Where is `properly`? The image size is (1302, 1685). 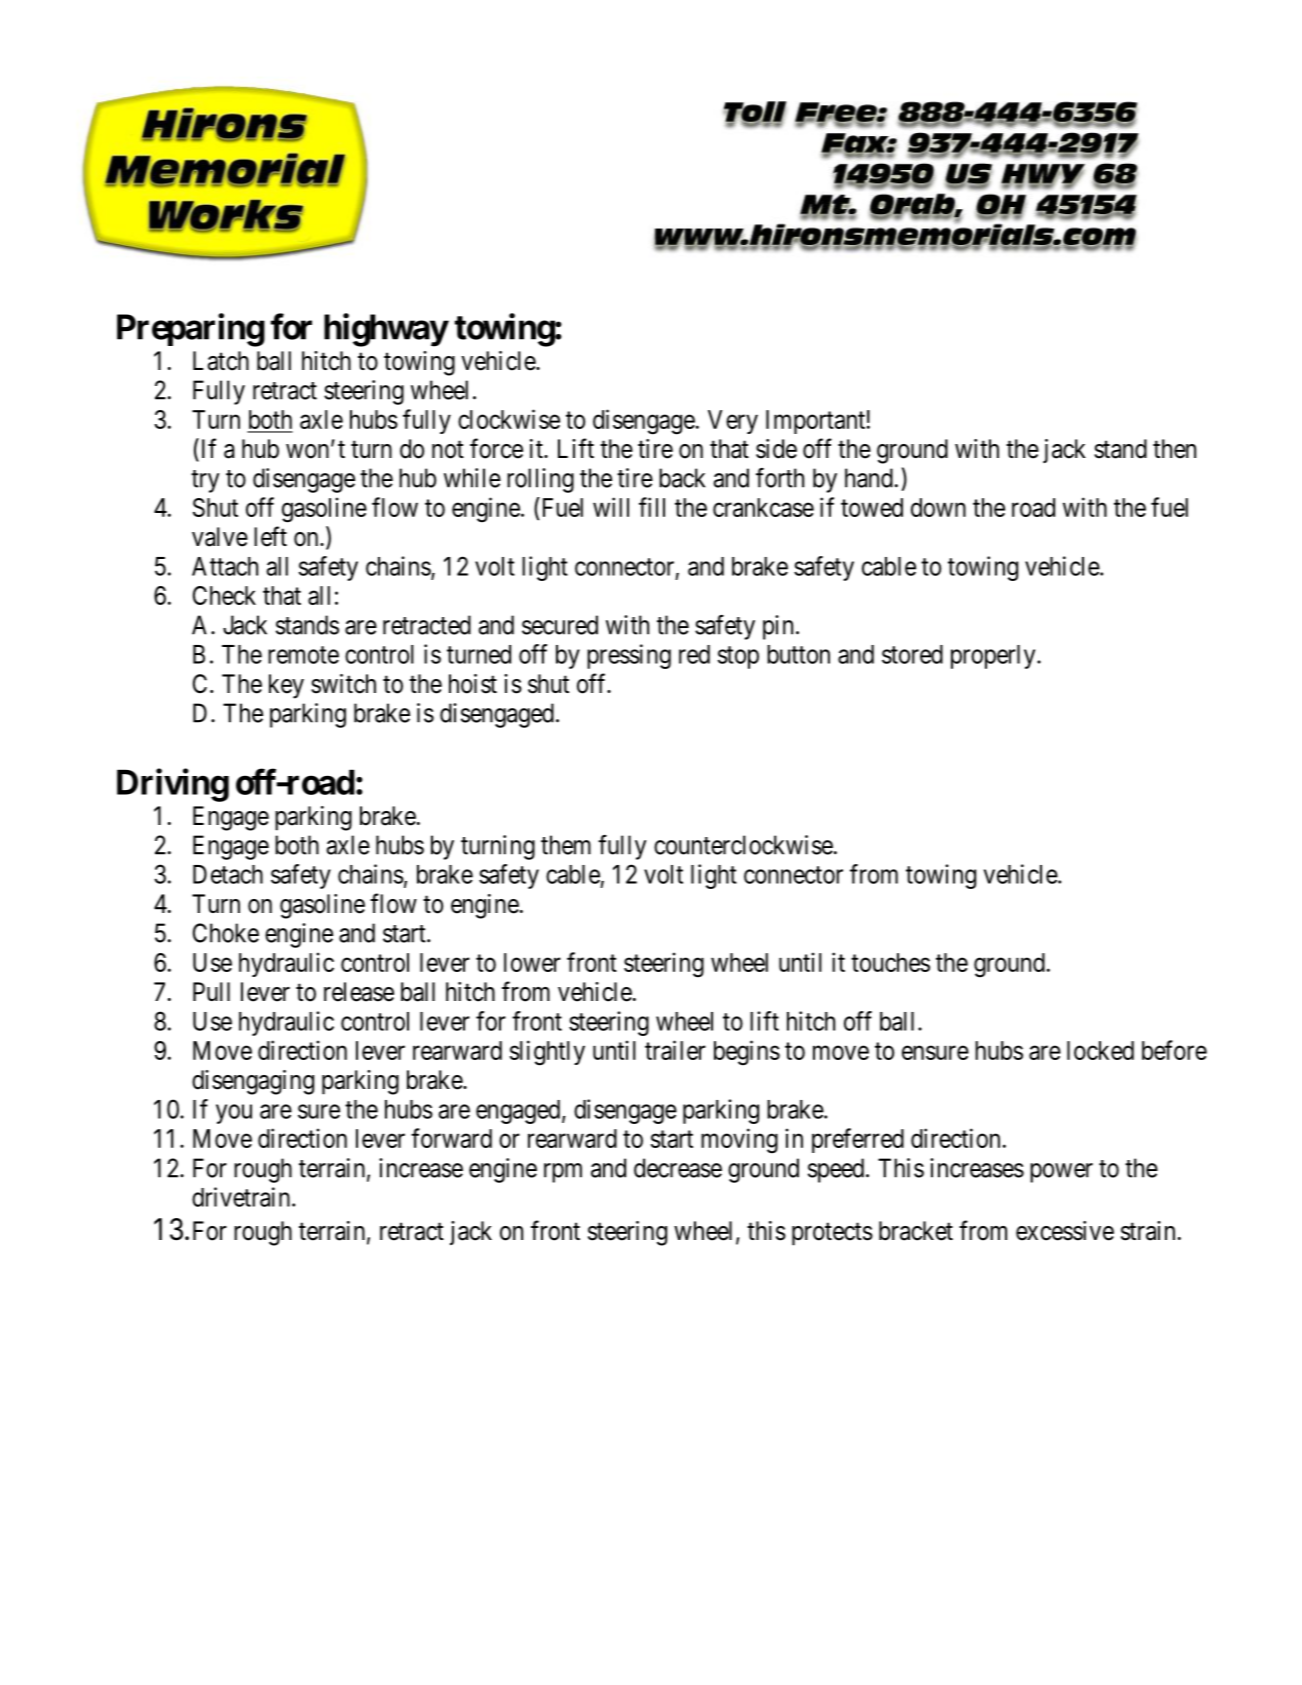
properly is located at coordinates (994, 657).
